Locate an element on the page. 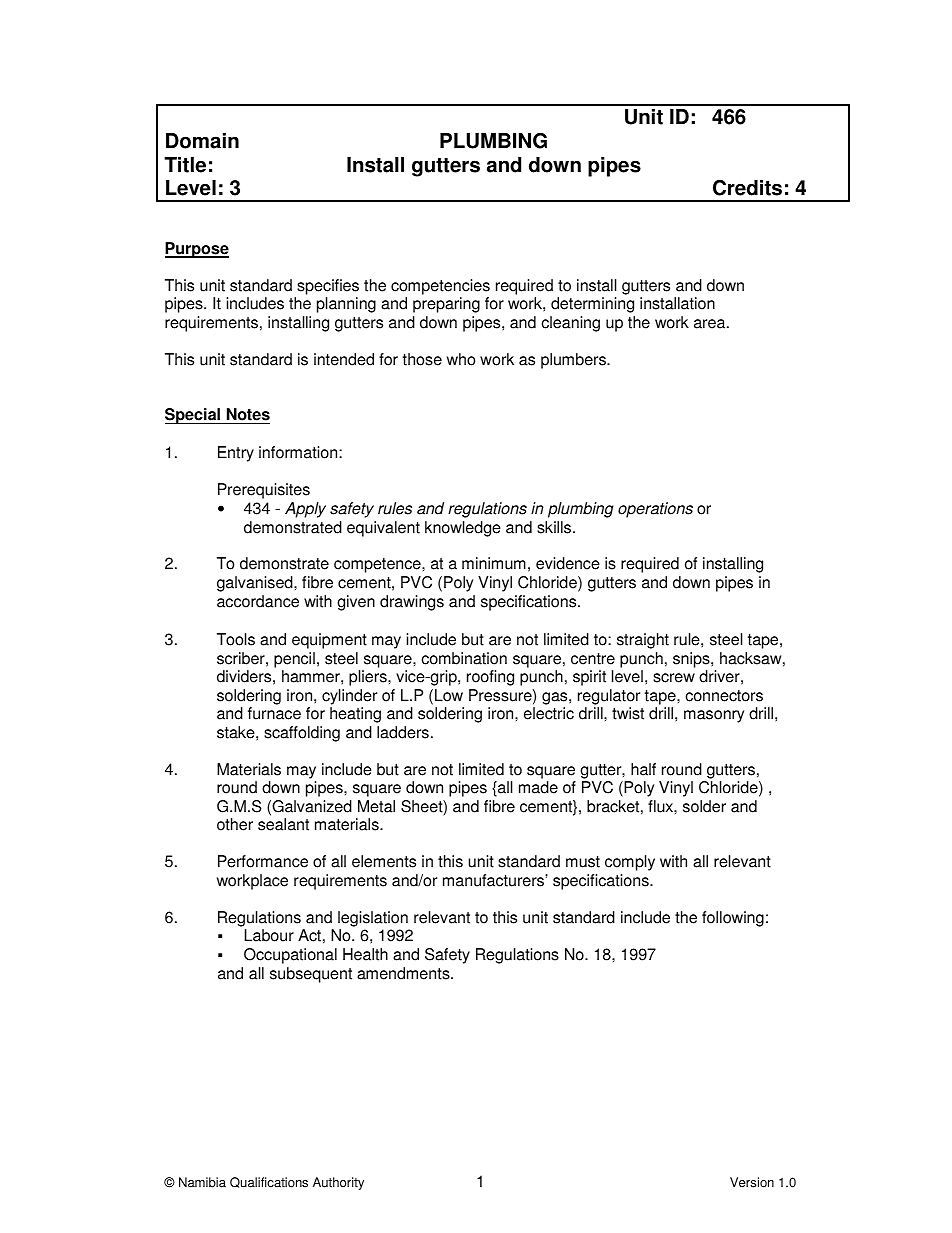 The height and width of the document is (1233, 952). Domain is located at coordinates (202, 141).
